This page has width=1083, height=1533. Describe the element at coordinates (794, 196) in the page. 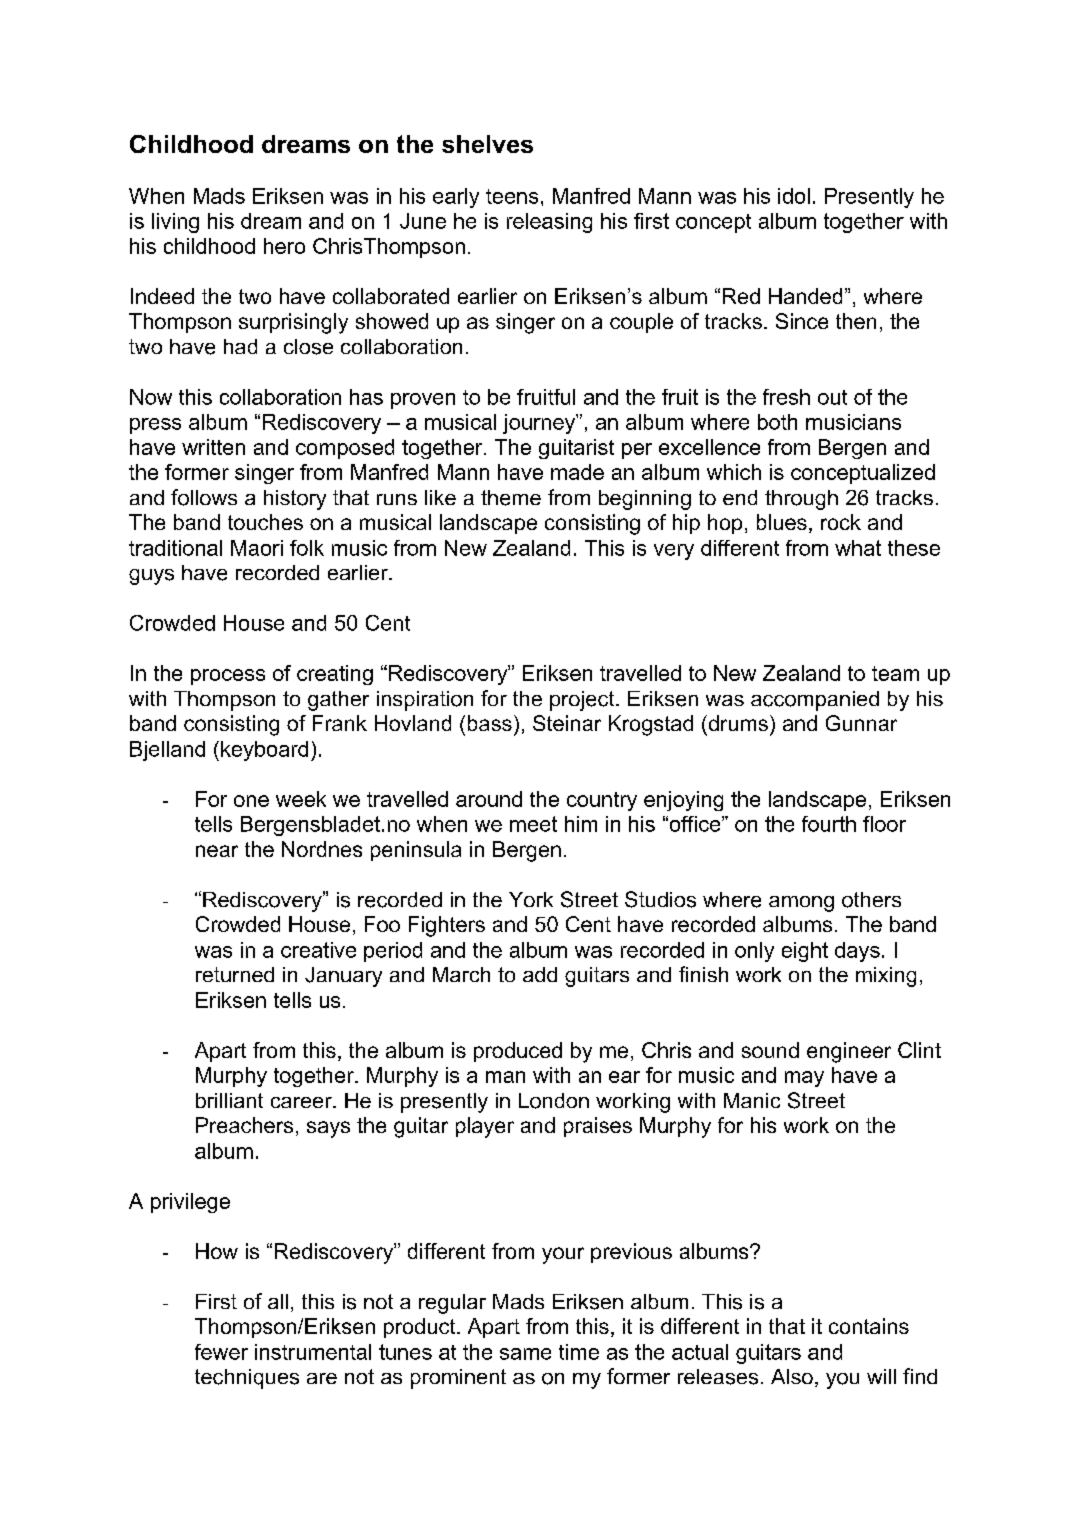

I see `idol` at that location.
